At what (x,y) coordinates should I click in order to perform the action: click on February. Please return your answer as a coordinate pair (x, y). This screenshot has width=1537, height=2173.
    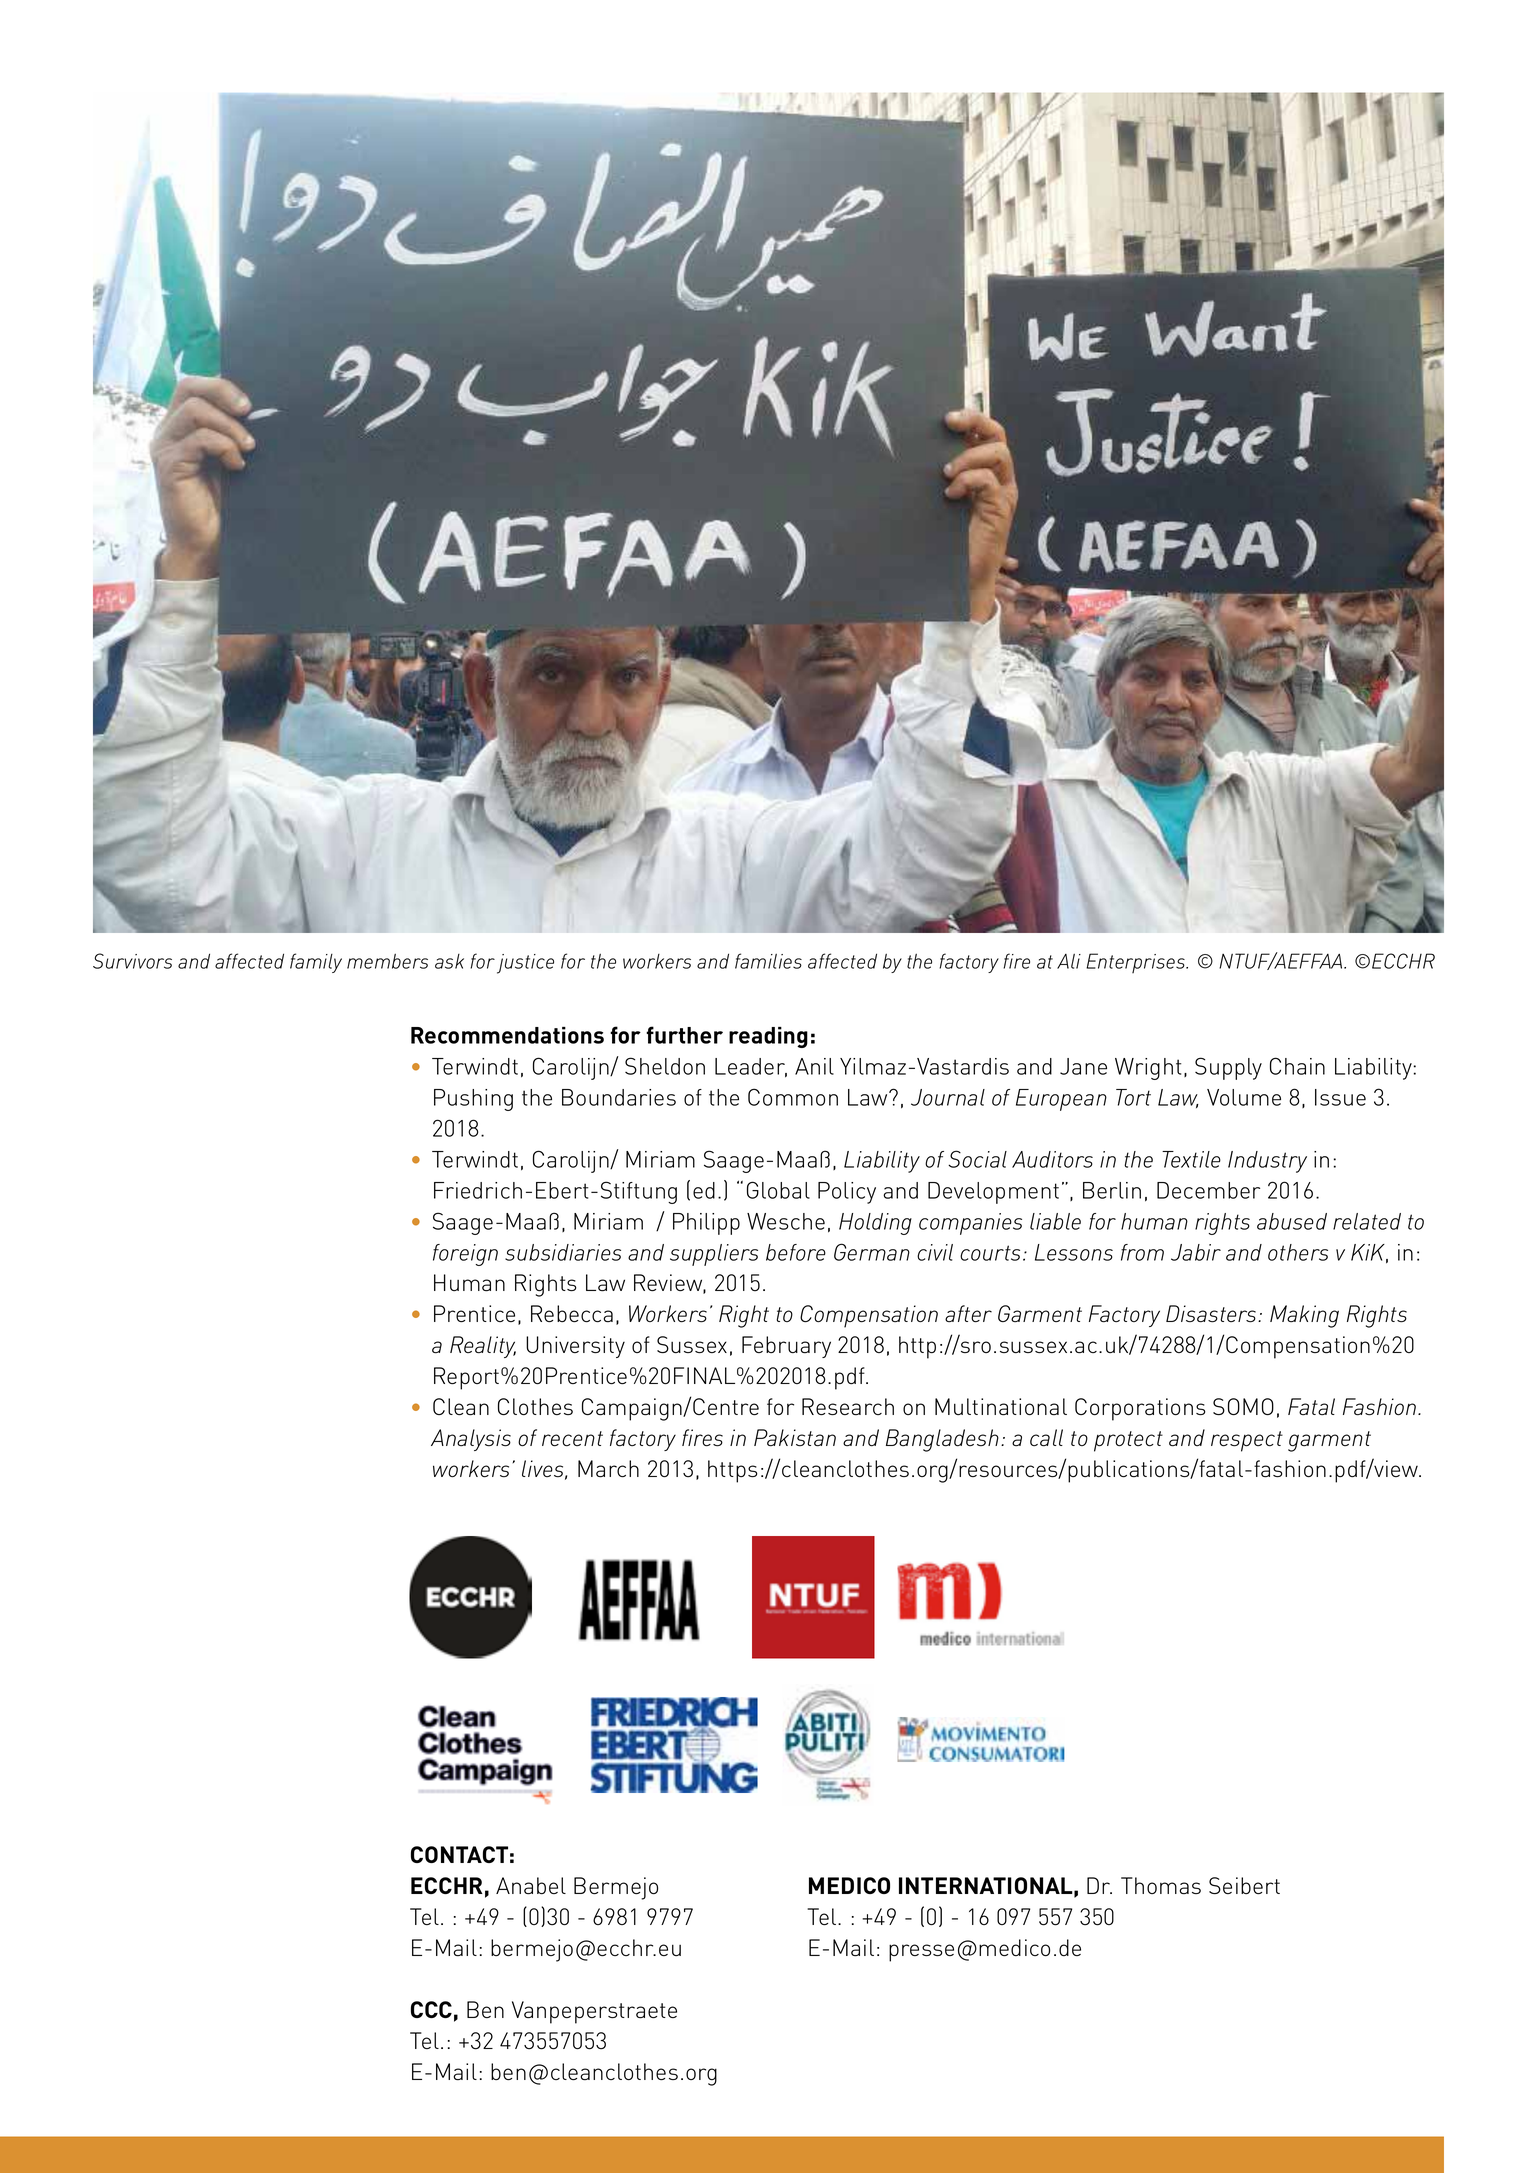
    Looking at the image, I should click on (786, 1347).
